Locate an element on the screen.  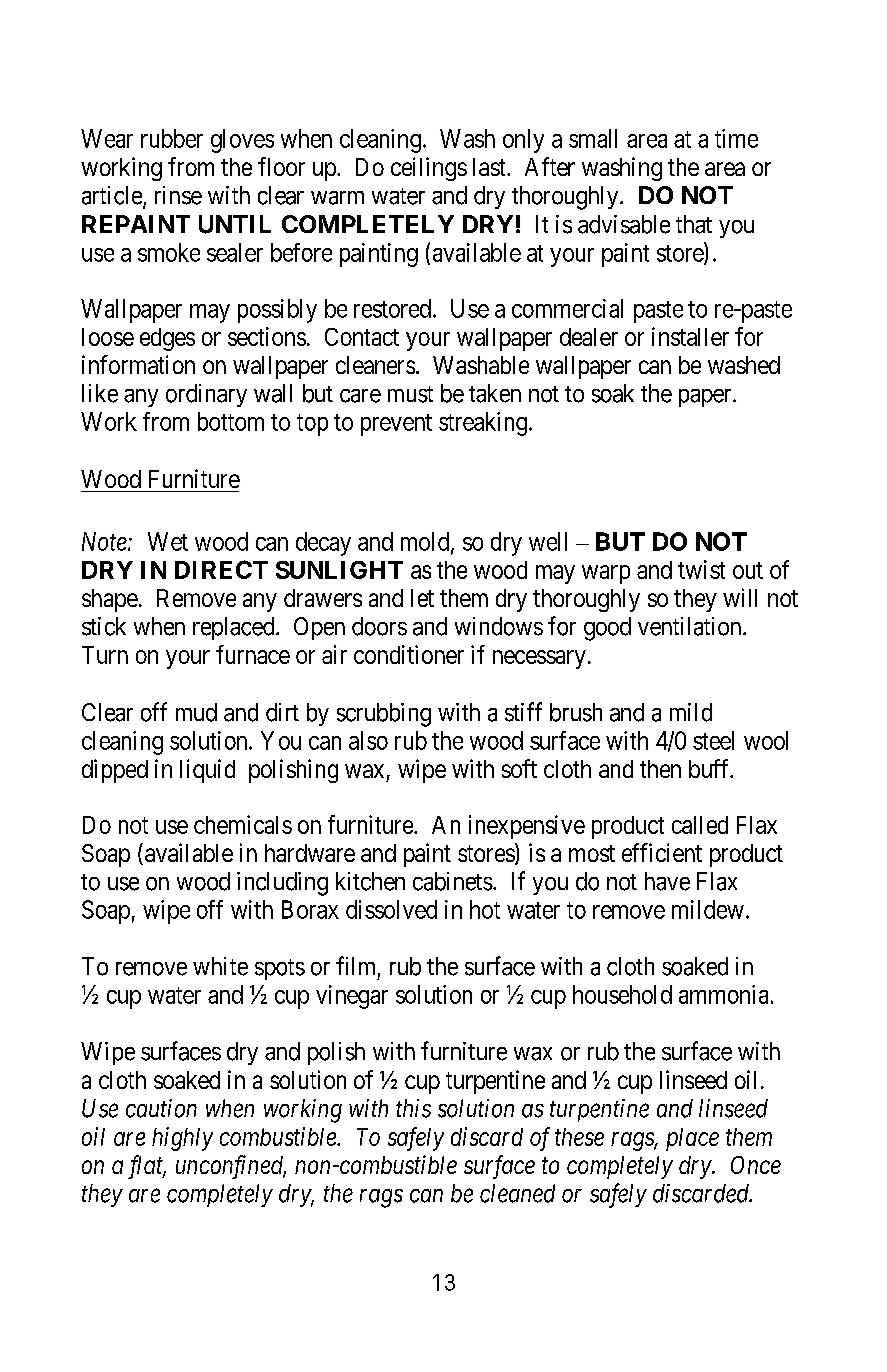
Wet is located at coordinates (168, 541).
